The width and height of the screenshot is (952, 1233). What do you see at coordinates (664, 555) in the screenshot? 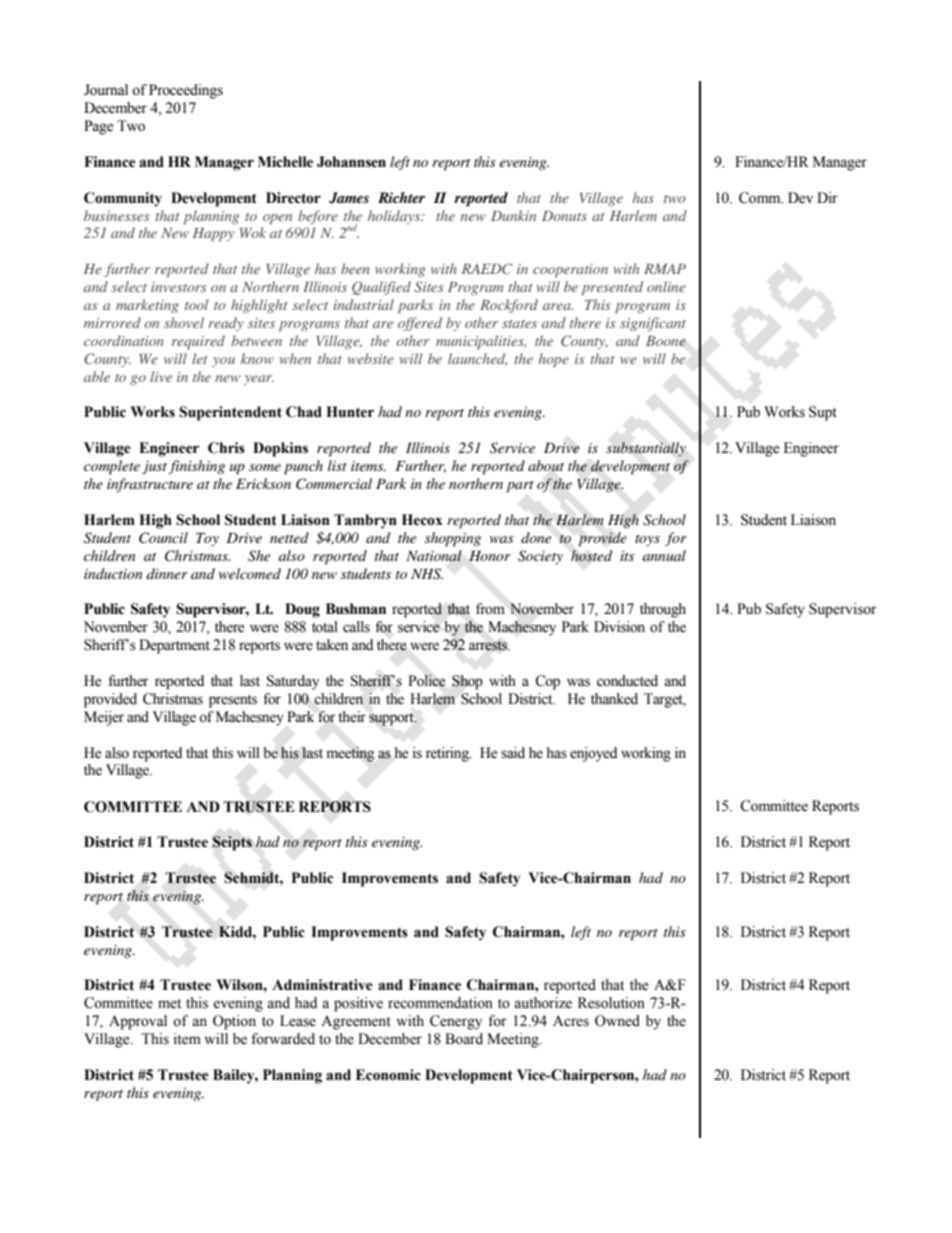
I see `annual` at bounding box center [664, 555].
